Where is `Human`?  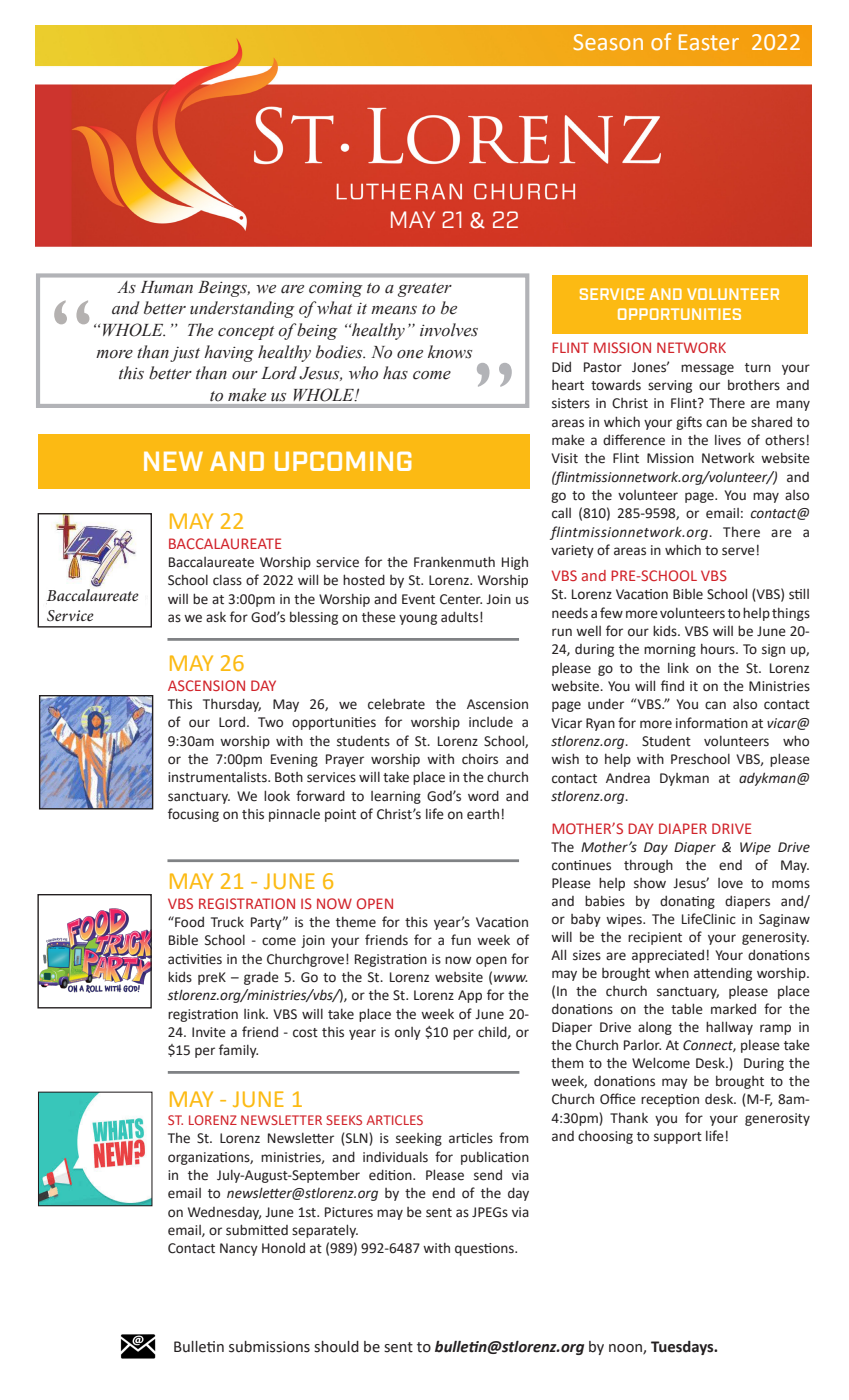
Human is located at coordinates (167, 287).
